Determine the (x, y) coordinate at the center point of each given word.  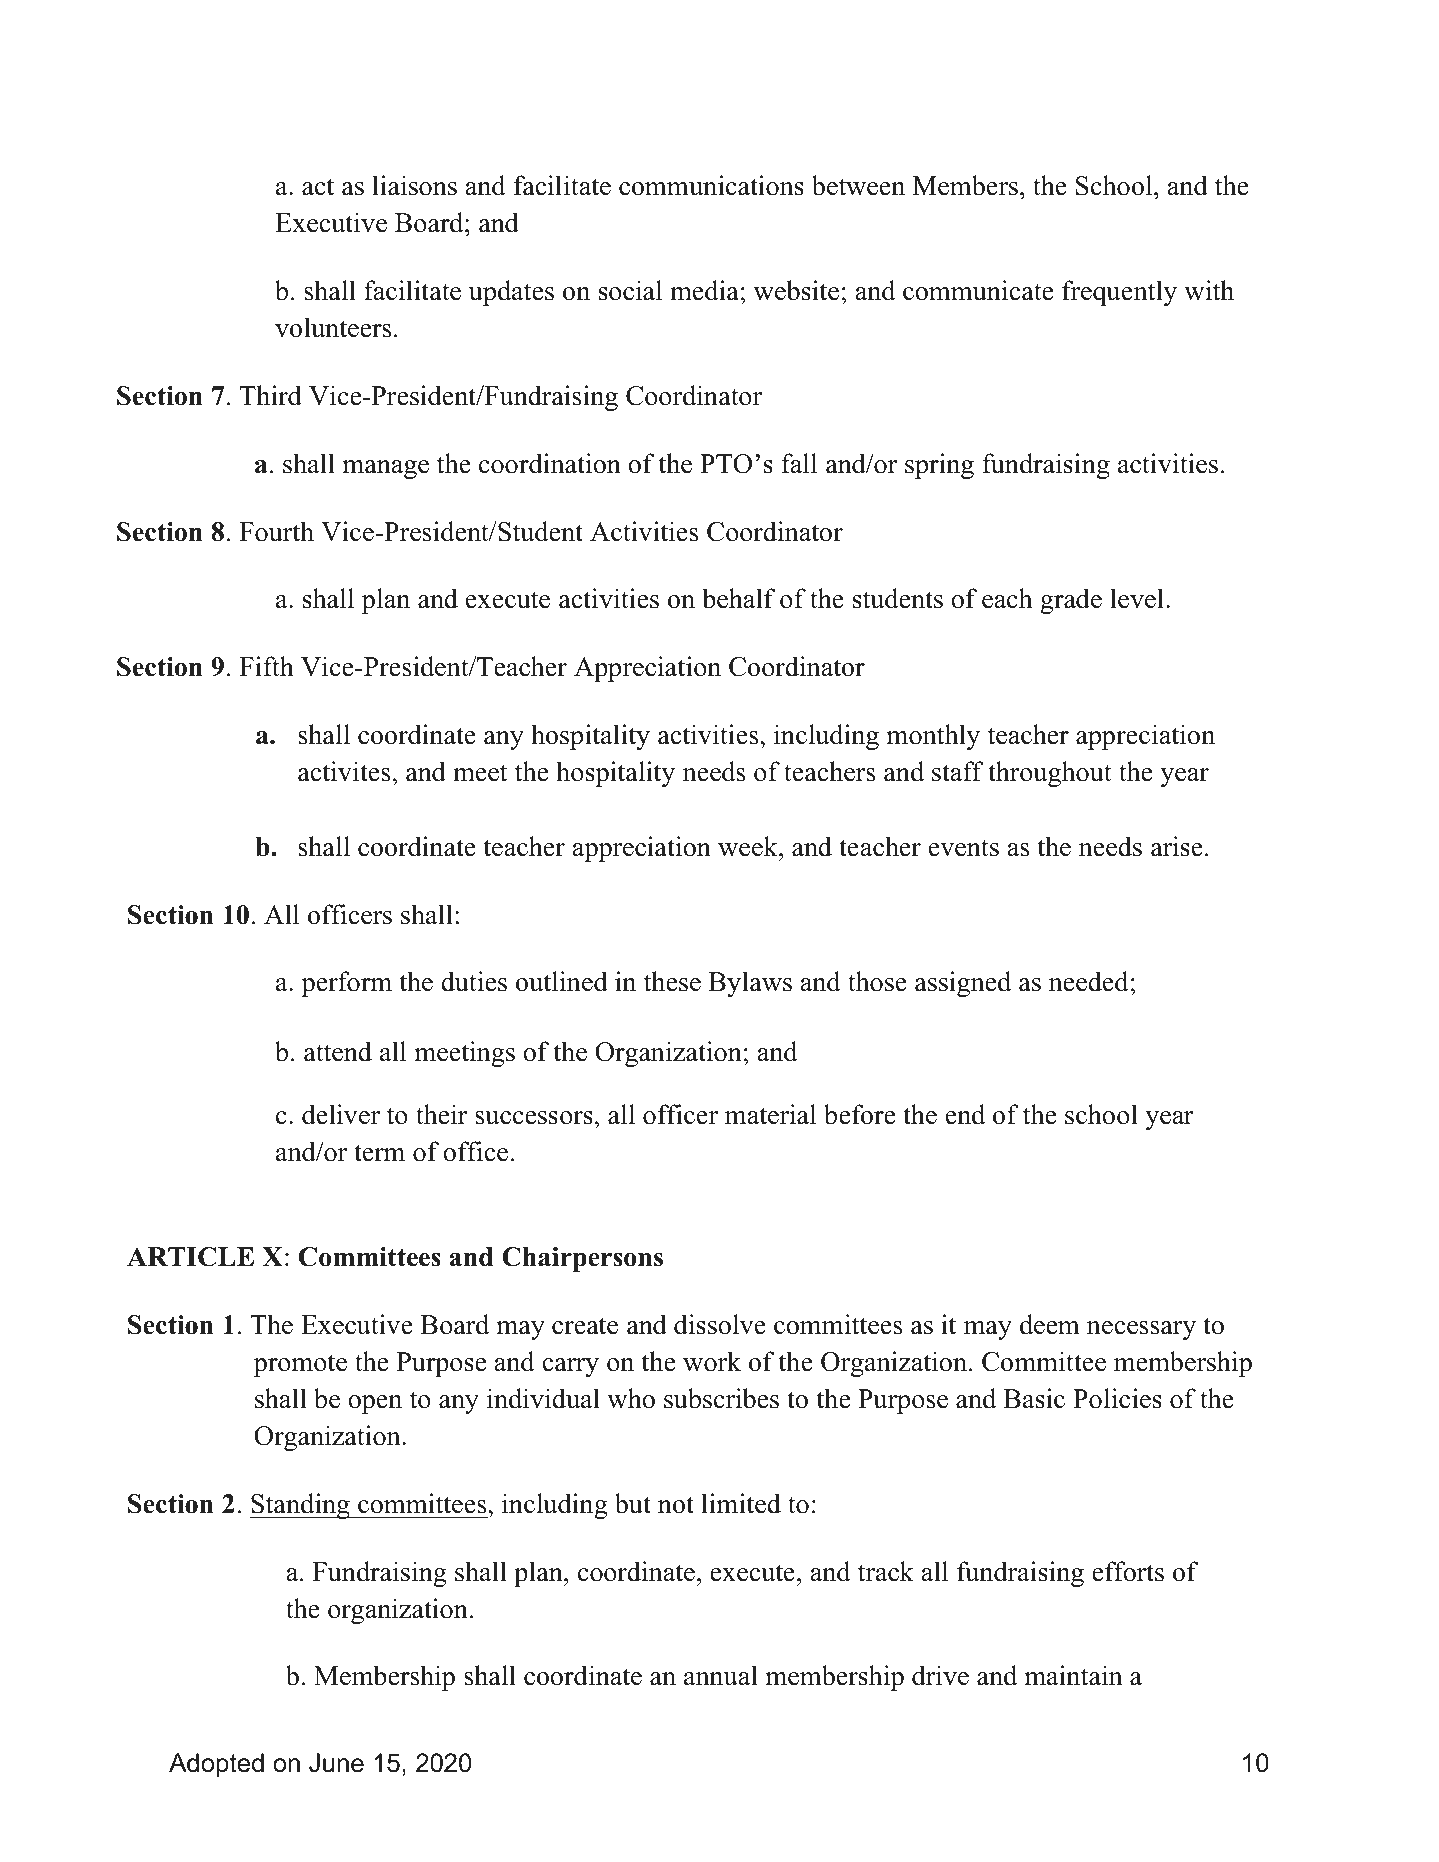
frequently (1119, 293)
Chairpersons (582, 1259)
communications (711, 185)
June (336, 1763)
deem (1050, 1324)
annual (721, 1675)
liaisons (414, 185)
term (379, 1153)
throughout (1050, 774)
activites (344, 771)
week (749, 846)
